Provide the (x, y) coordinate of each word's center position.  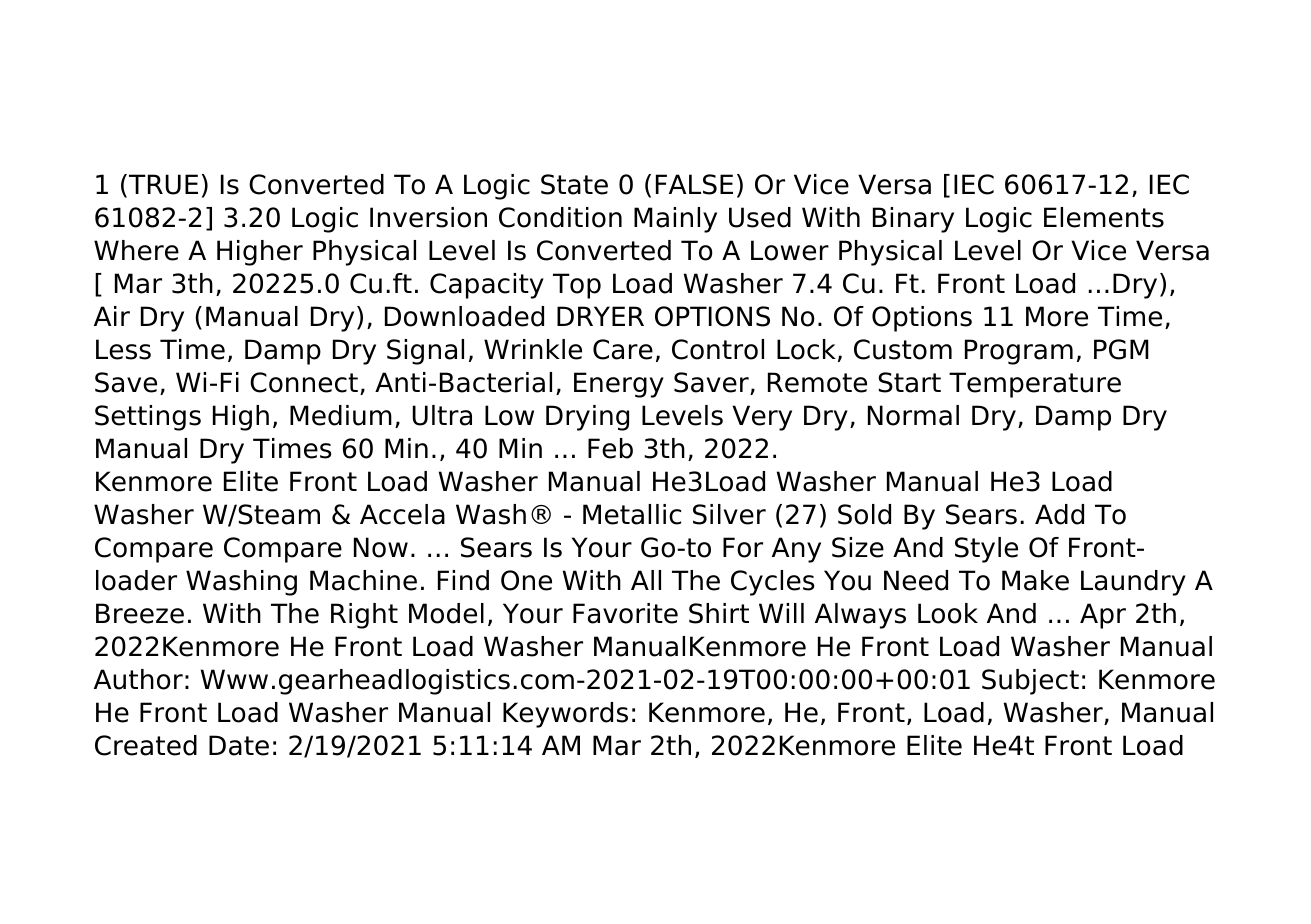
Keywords (565, 715)
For (743, 547)
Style (986, 550)
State (574, 184)
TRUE (163, 184)
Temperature (1035, 385)
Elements (1104, 217)
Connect (304, 382)
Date (239, 745)
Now (381, 547)
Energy (619, 385)
